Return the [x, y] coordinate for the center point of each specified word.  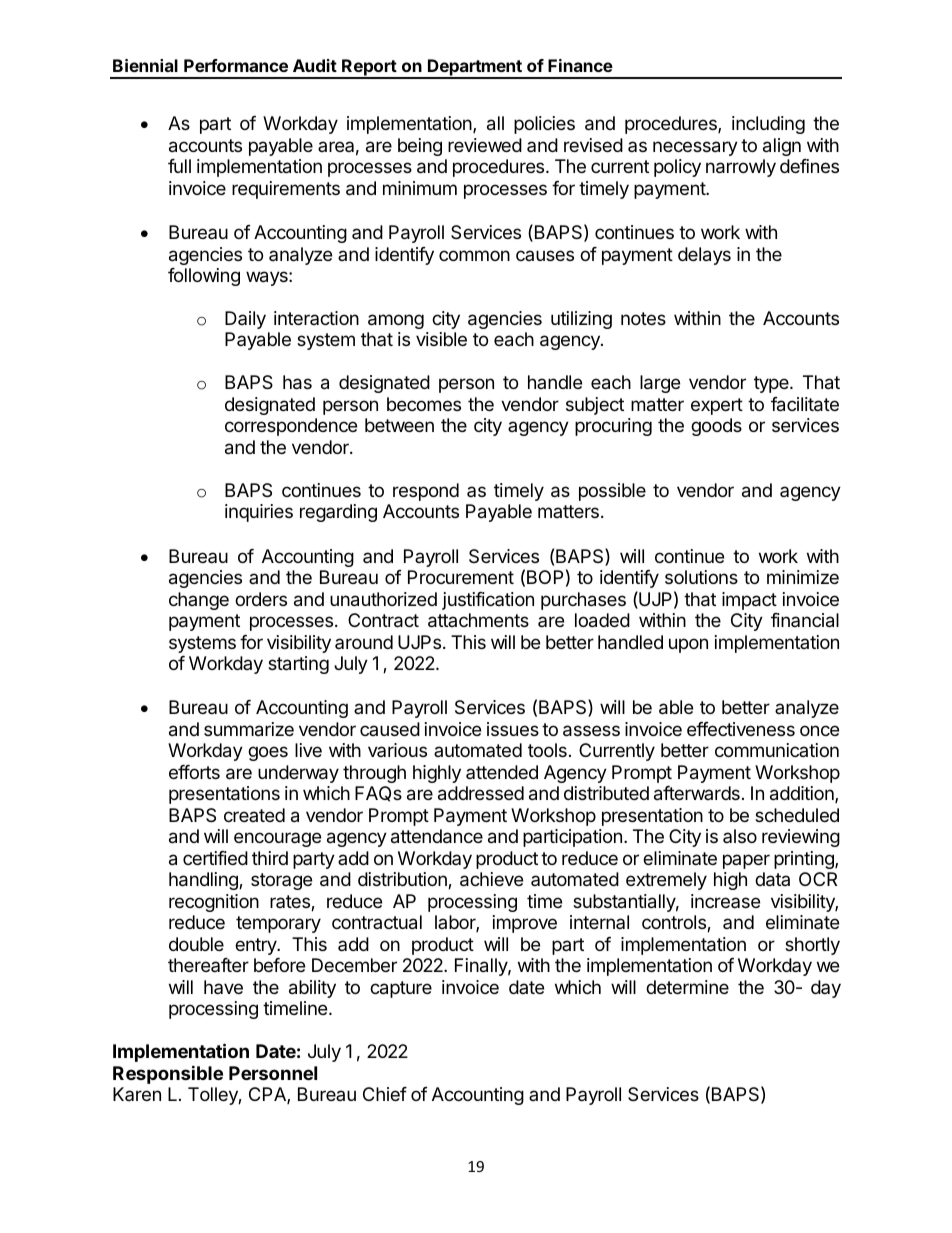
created [254, 815]
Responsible [168, 1074]
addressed [481, 793]
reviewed [485, 145]
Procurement [461, 577]
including [768, 125]
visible [441, 339]
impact [749, 601]
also [740, 836]
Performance [236, 65]
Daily [245, 320]
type [772, 384]
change [199, 601]
